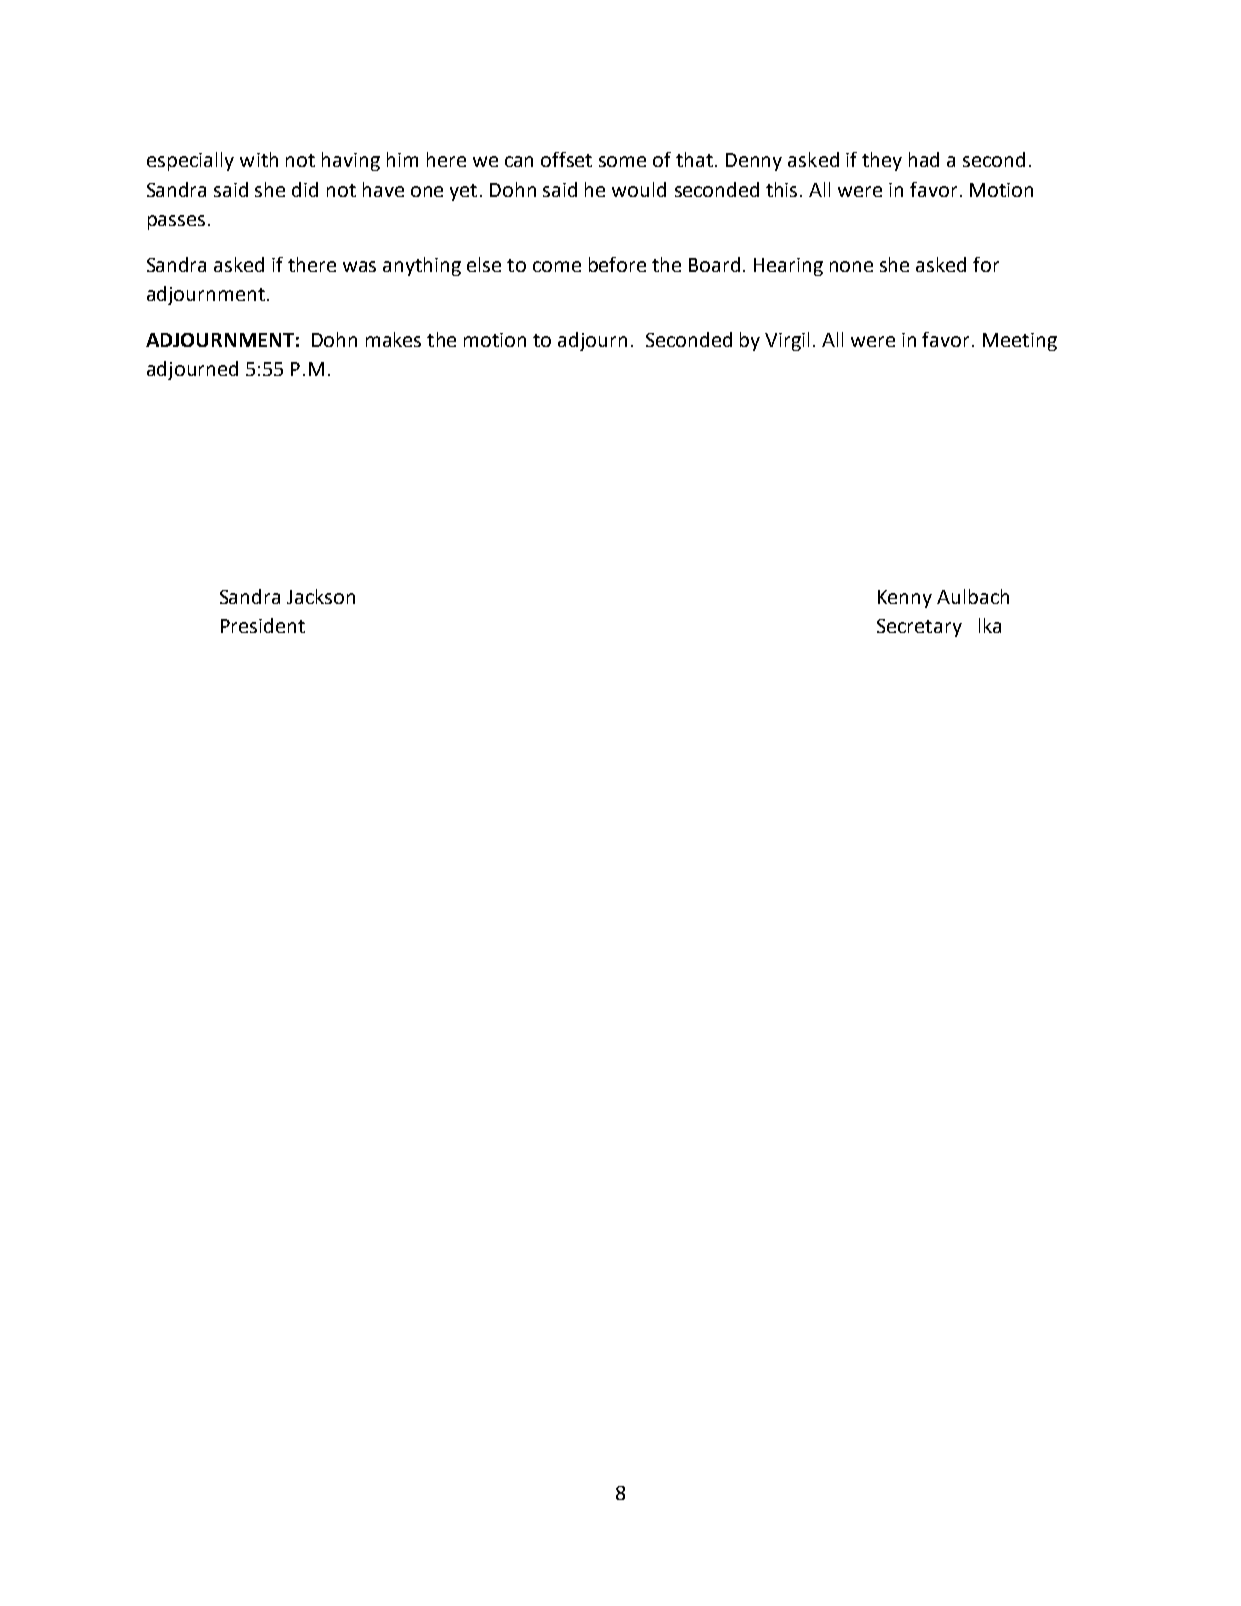  I want to click on makes, so click(393, 339).
